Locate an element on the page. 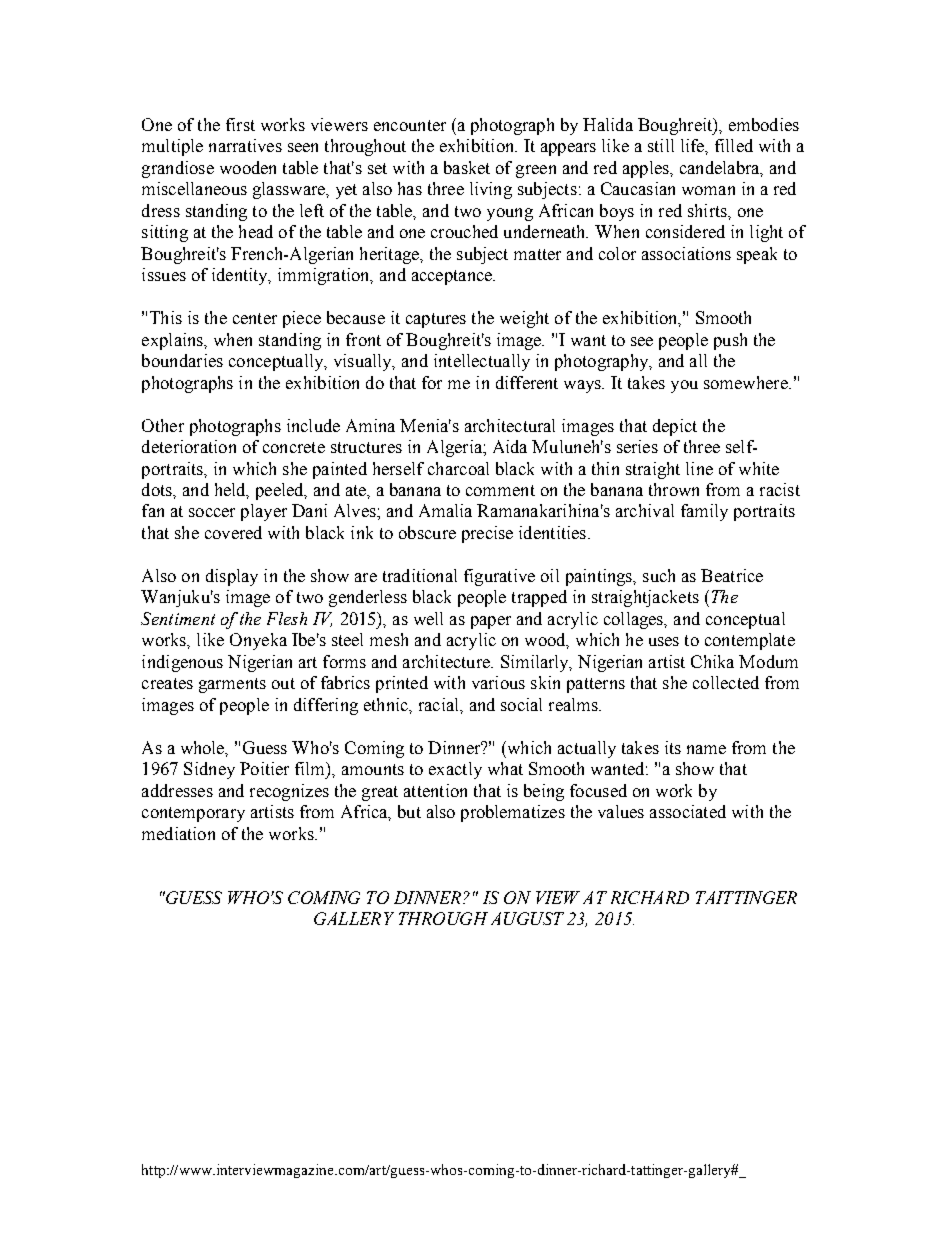 The image size is (952, 1233). AUGUST is located at coordinates (527, 918).
